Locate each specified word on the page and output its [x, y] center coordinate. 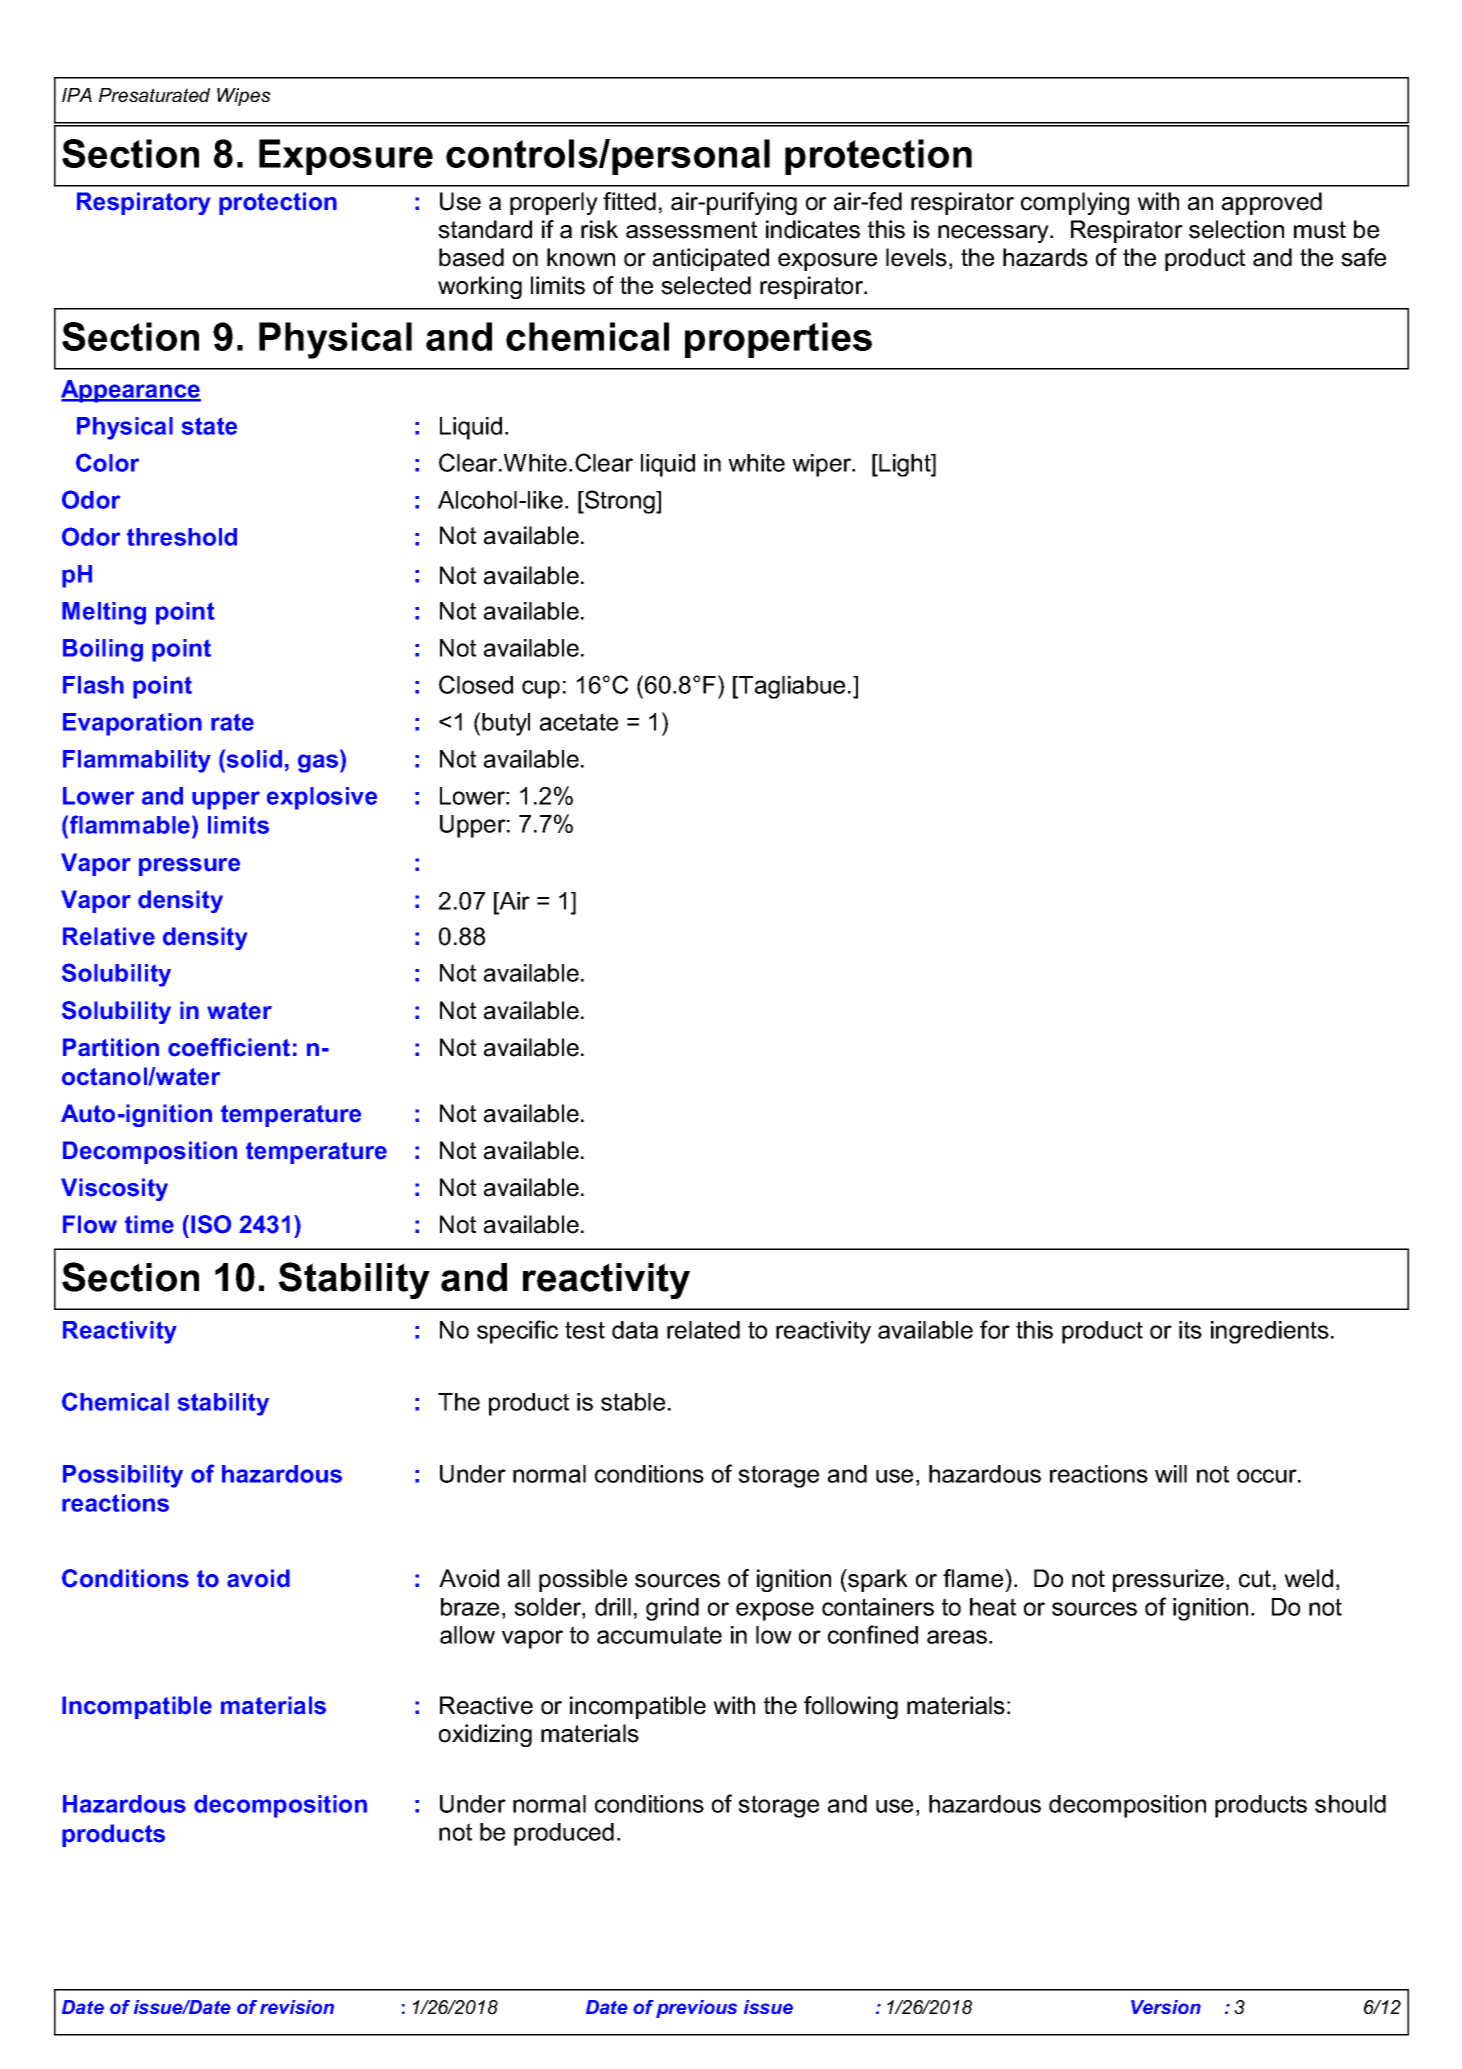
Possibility [123, 1476]
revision [297, 2007]
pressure [189, 867]
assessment [691, 230]
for [995, 1329]
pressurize [1168, 1580]
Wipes [244, 97]
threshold [182, 537]
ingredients [1270, 1332]
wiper [823, 465]
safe [1363, 257]
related [703, 1330]
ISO [211, 1224]
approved [1272, 203]
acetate [579, 722]
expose [775, 1611]
